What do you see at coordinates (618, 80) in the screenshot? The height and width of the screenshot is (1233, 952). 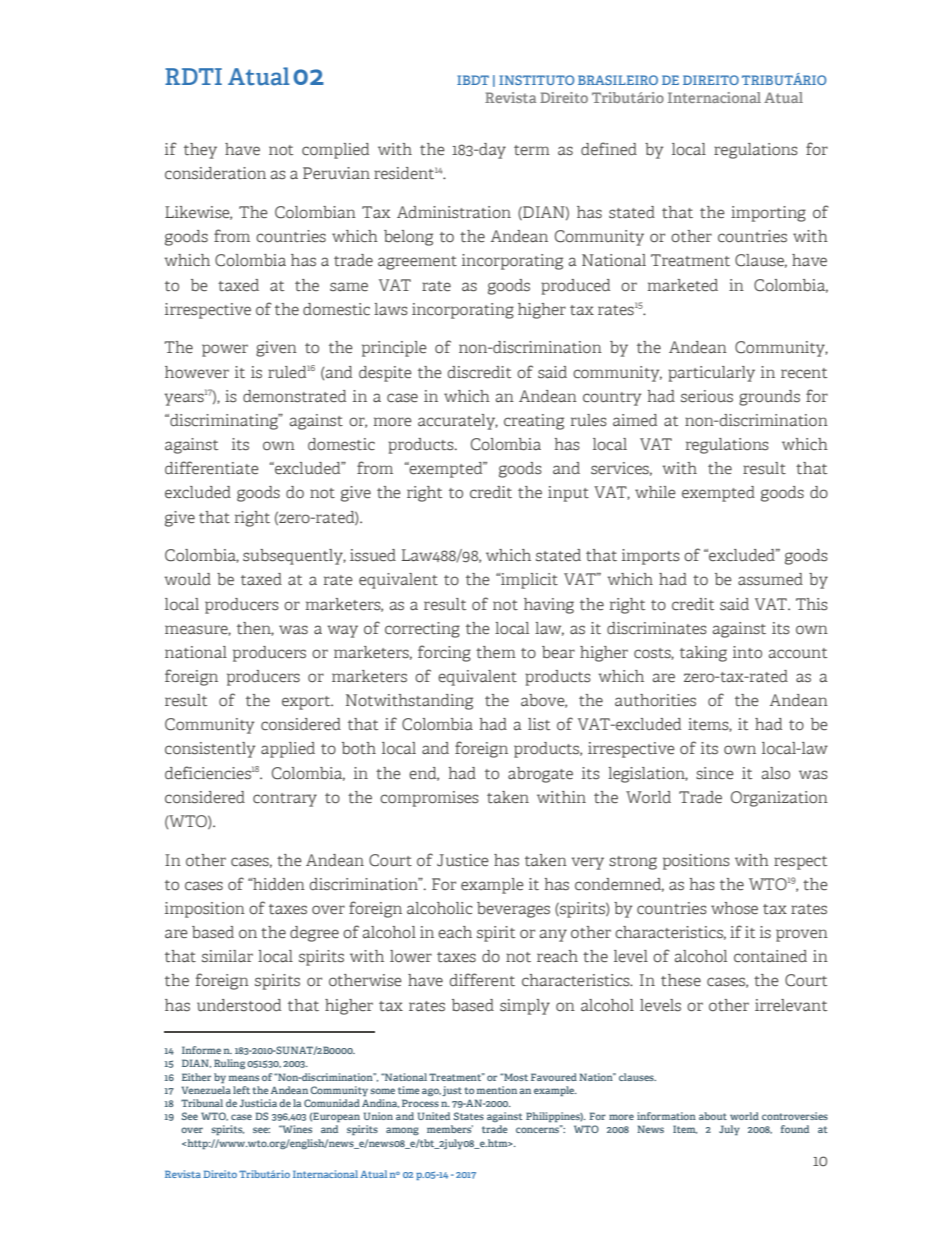 I see `BRASILEIRO` at bounding box center [618, 80].
